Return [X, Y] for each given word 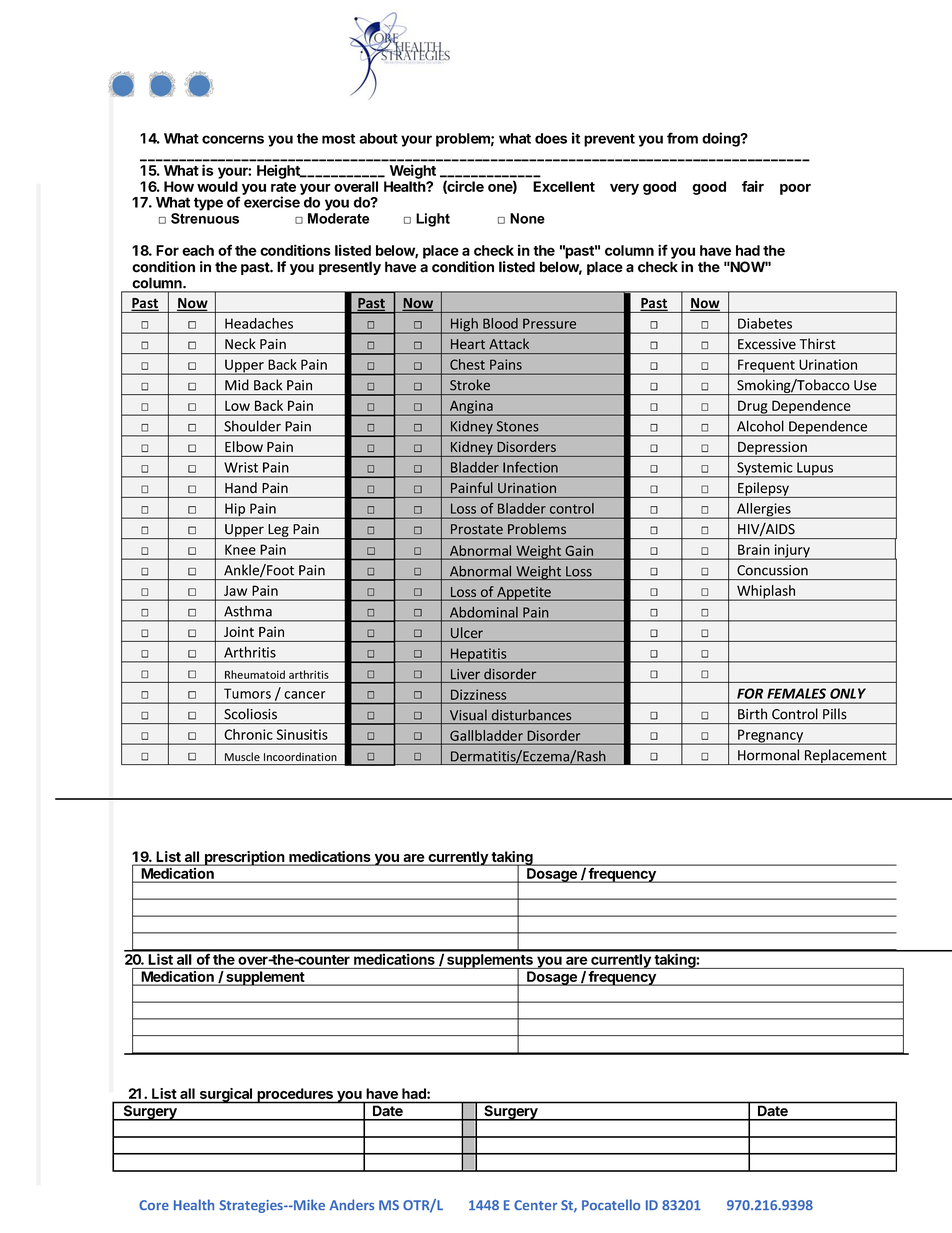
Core [154, 1205]
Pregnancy [770, 737]
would [217, 186]
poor [795, 189]
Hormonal [768, 755]
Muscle [242, 756]
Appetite [524, 594]
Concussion [772, 570]
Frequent [766, 367]
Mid [237, 385]
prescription [245, 858]
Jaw [235, 590]
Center [535, 1205]
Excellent [564, 186]
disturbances [531, 714]
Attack [509, 344]
